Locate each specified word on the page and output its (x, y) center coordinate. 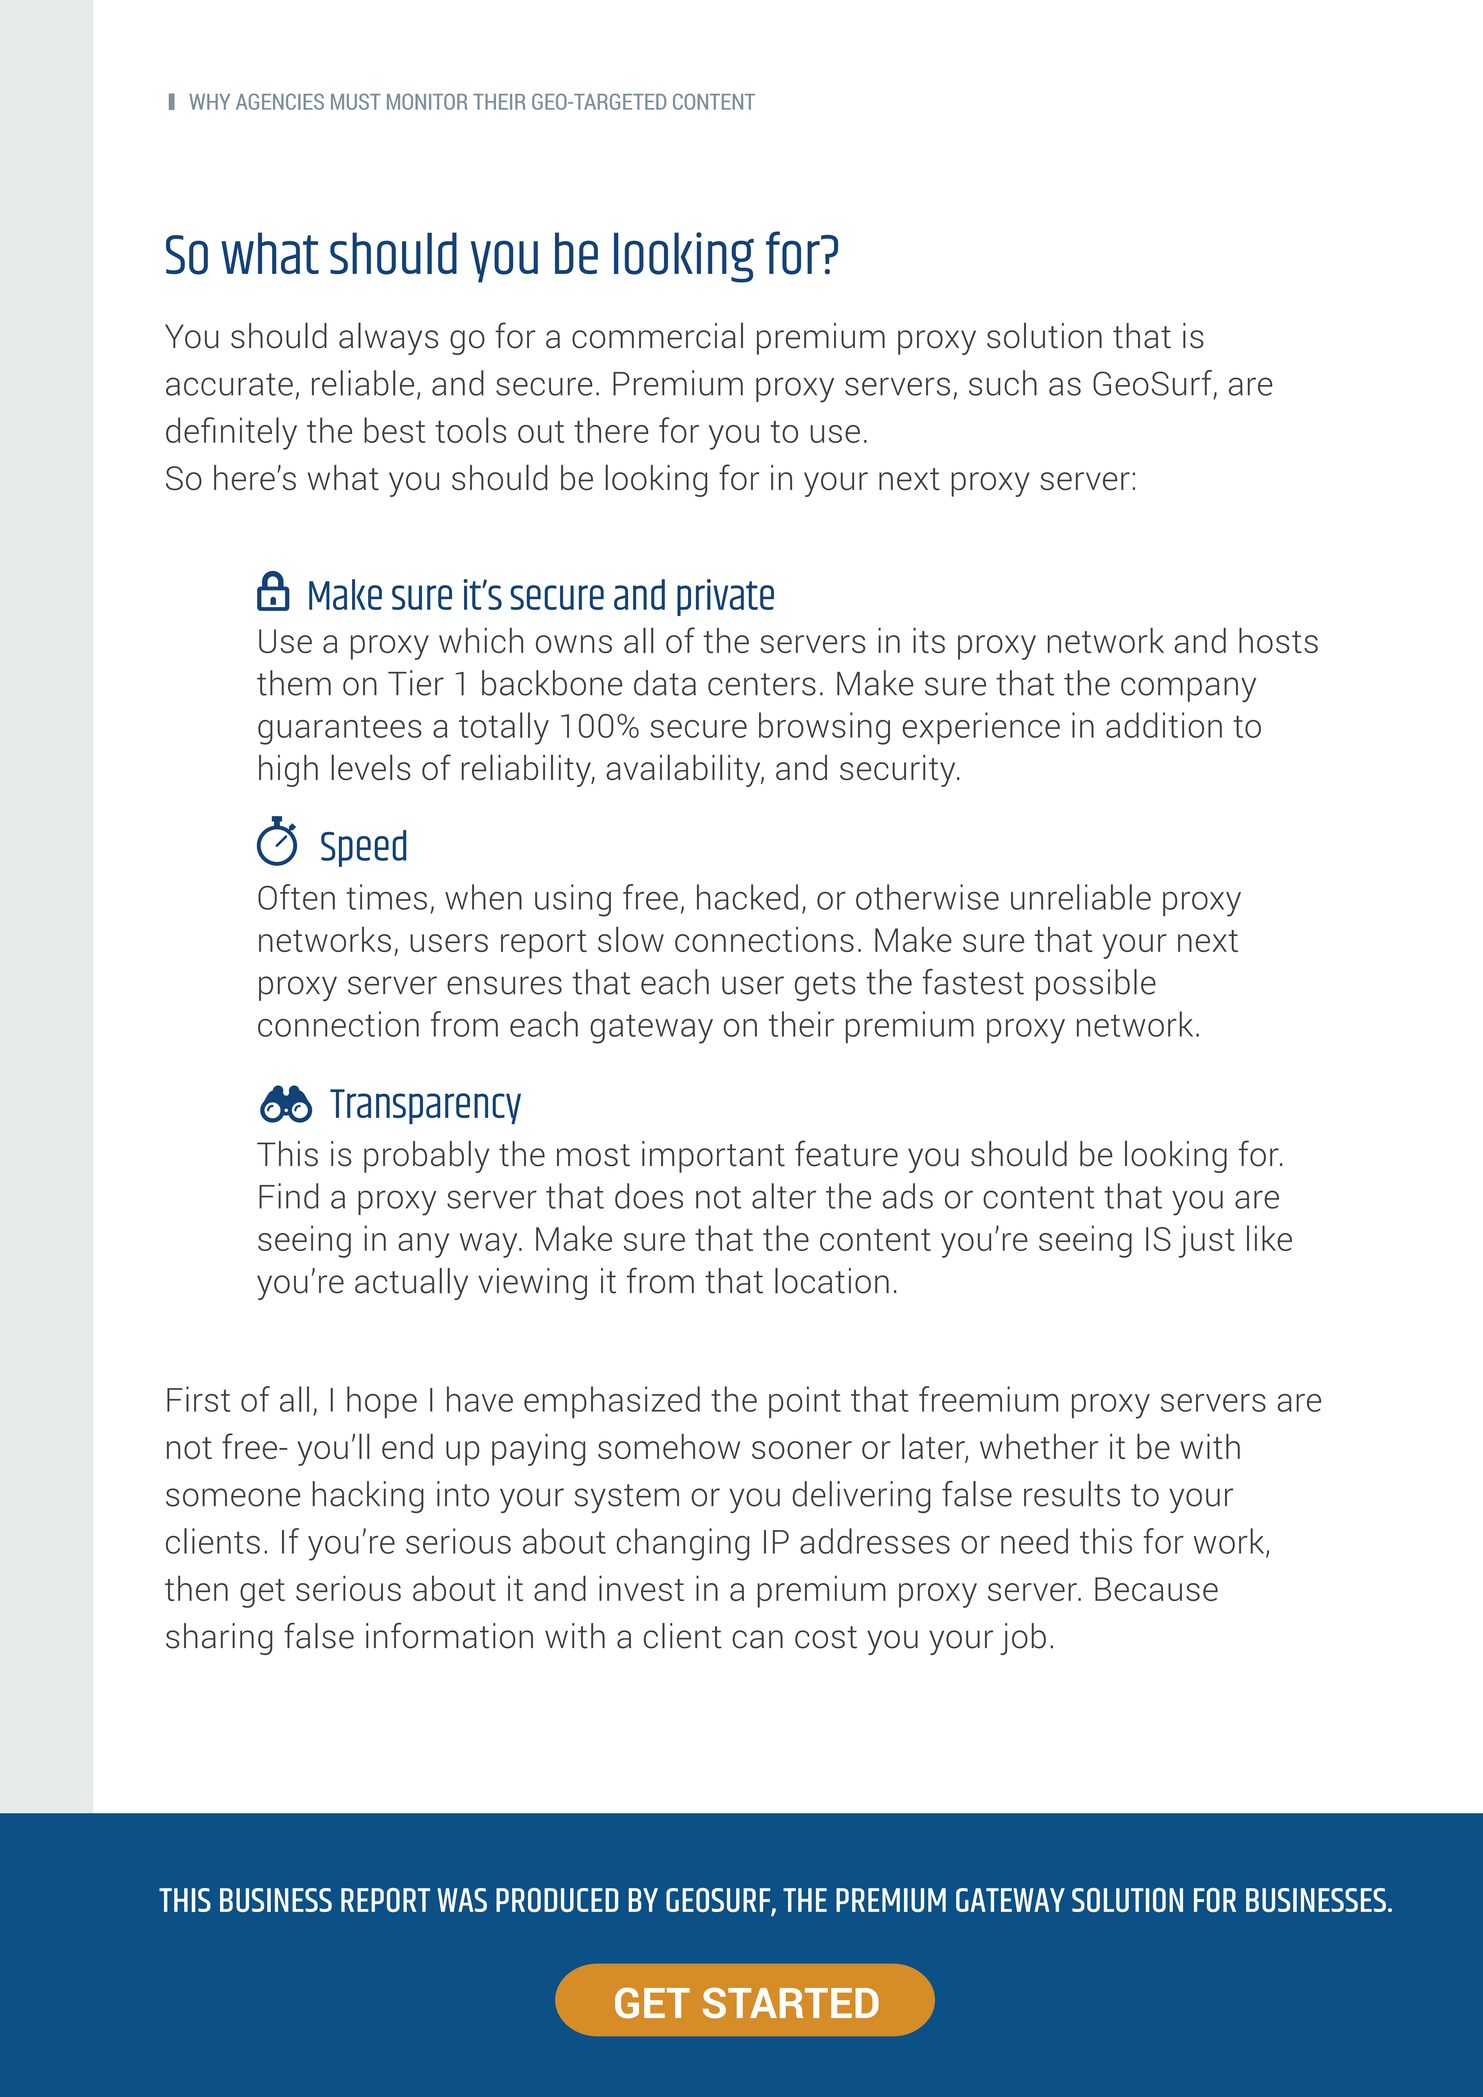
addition (1164, 725)
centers (762, 684)
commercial (657, 336)
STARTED (791, 2003)
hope (382, 1402)
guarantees (339, 730)
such (1003, 383)
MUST (356, 101)
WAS (462, 1900)
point (805, 1402)
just (1207, 1241)
